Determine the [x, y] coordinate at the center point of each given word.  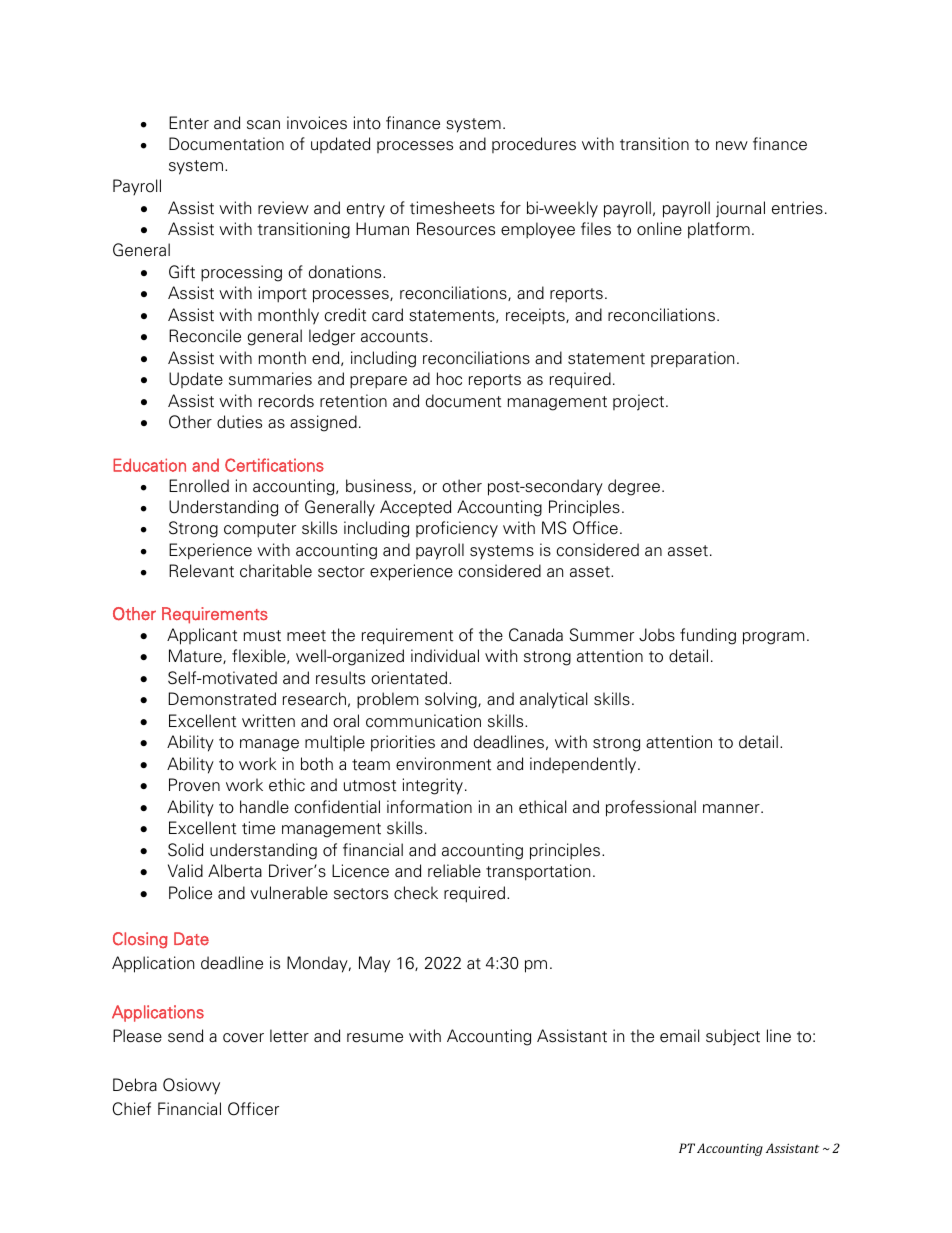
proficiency [457, 529]
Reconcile [205, 336]
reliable [454, 871]
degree [635, 487]
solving [452, 700]
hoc [449, 379]
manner [732, 809]
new [732, 146]
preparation [692, 359]
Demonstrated [222, 699]
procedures [534, 145]
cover [243, 1038]
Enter [189, 123]
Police [190, 893]
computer [260, 530]
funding [708, 636]
